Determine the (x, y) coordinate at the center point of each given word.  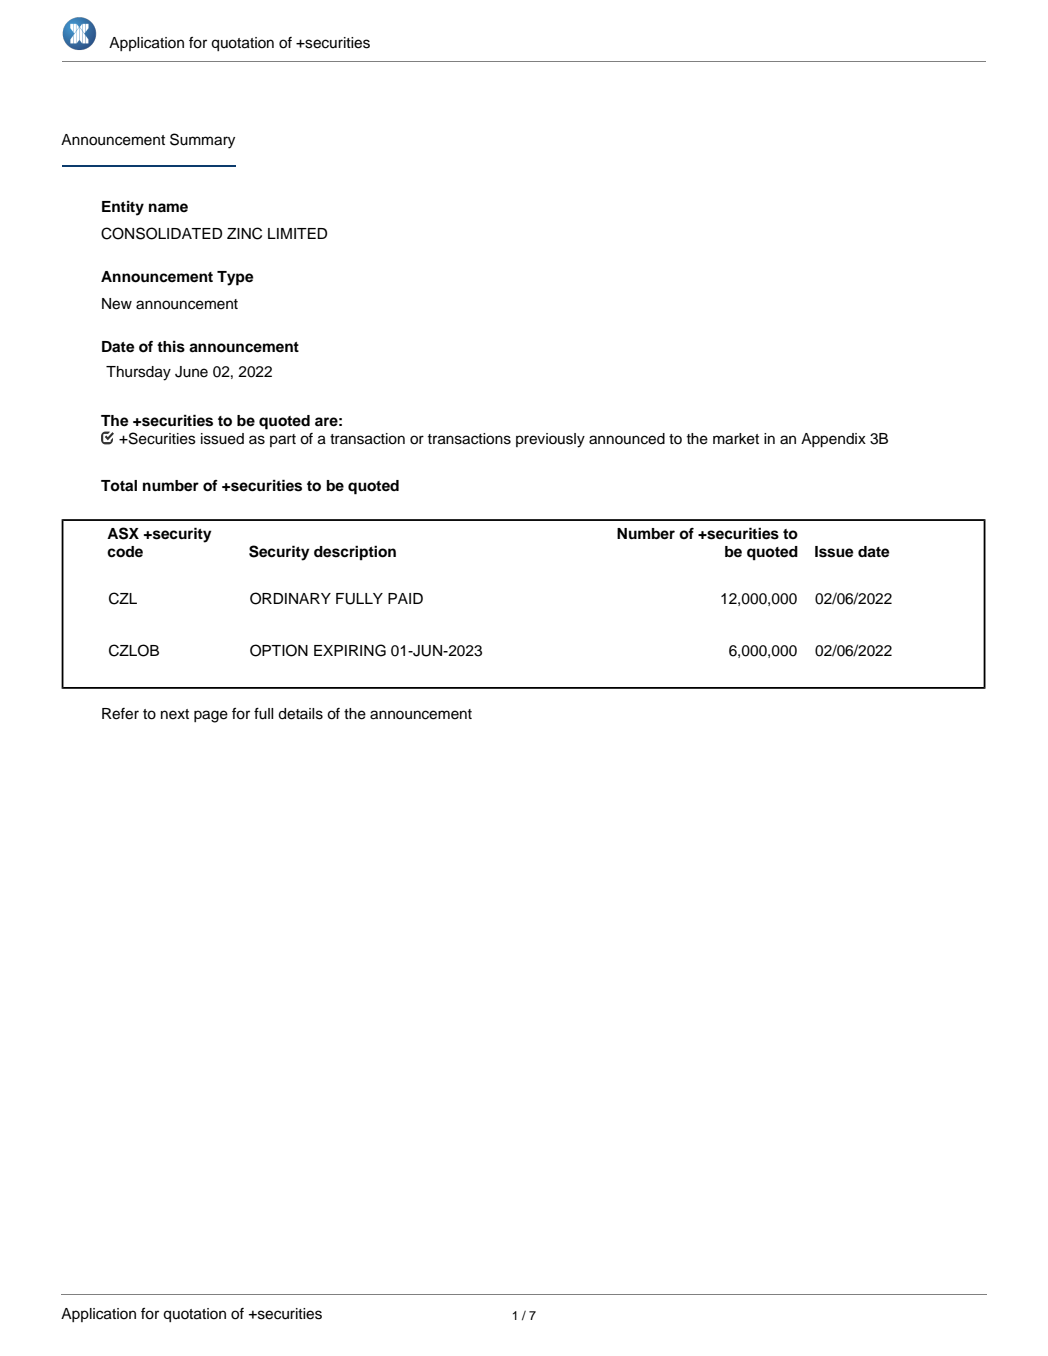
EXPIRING (350, 650)
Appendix (833, 440)
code (125, 552)
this (171, 347)
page (211, 716)
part (283, 440)
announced (627, 439)
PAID (405, 598)
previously (550, 440)
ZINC (244, 233)
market (736, 439)
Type (235, 278)
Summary (202, 141)
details (300, 714)
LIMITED (297, 233)
